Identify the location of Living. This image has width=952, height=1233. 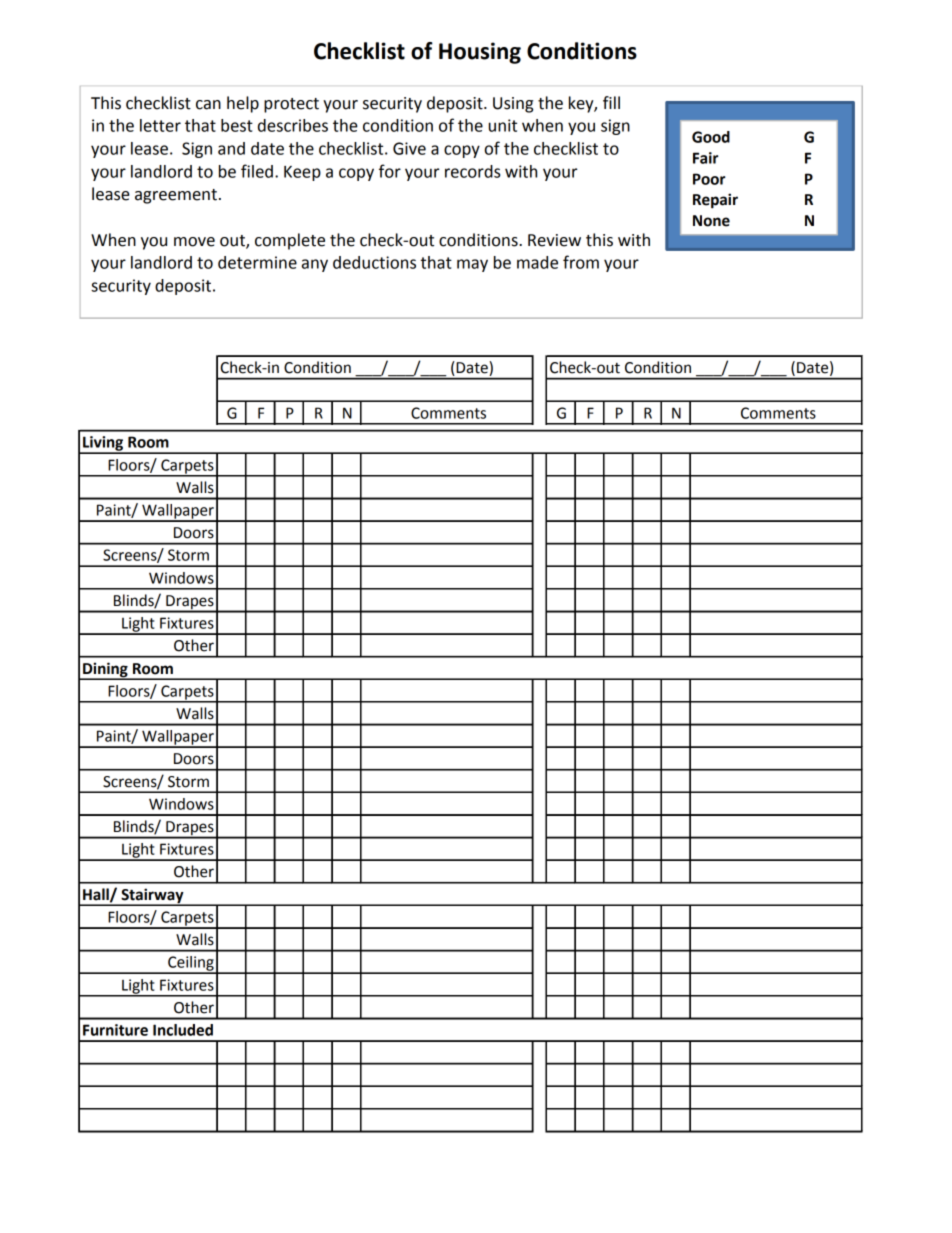
(103, 444).
